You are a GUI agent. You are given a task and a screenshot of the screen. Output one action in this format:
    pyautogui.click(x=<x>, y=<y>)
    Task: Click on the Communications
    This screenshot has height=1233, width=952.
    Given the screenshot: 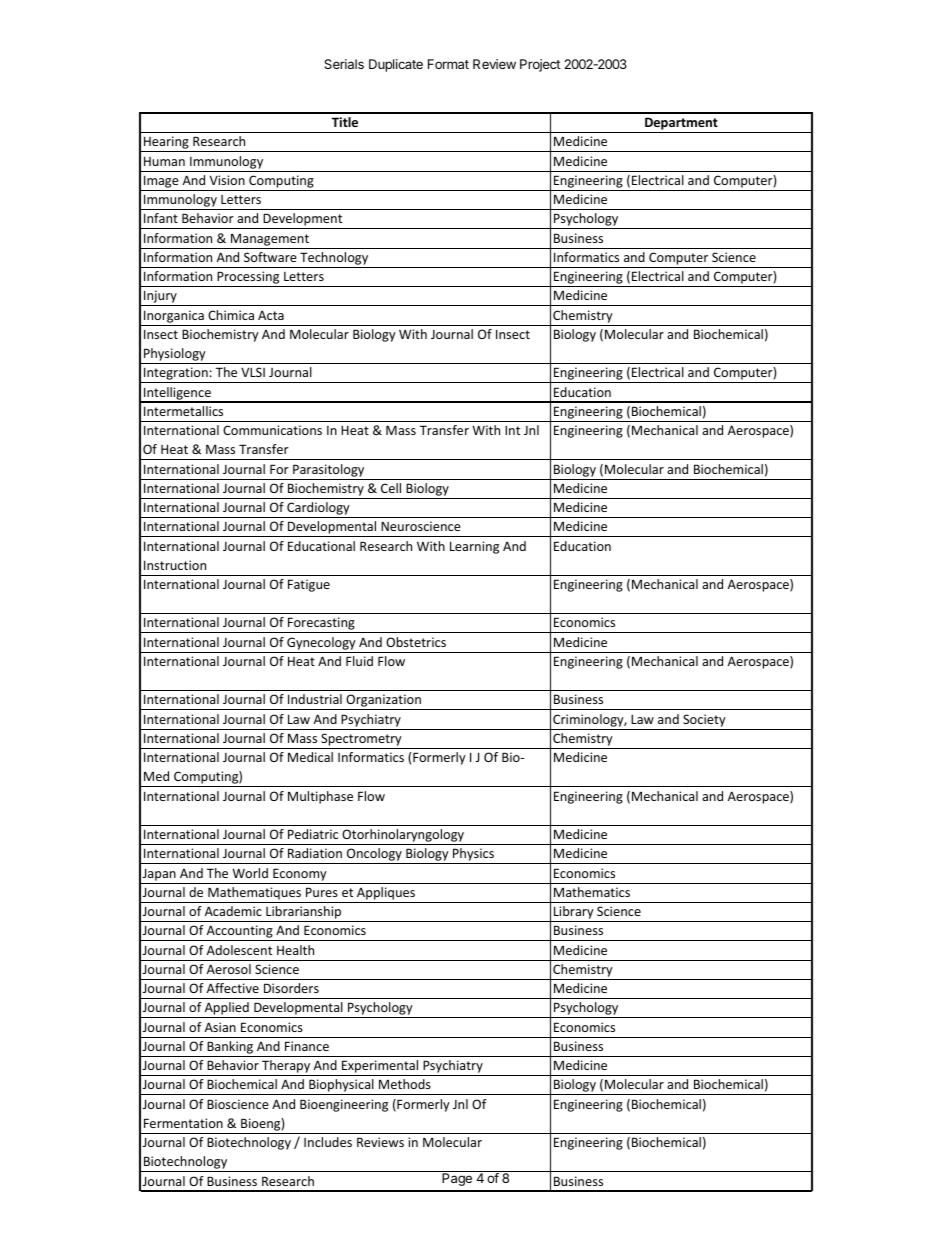 What is the action you would take?
    pyautogui.click(x=272, y=430)
